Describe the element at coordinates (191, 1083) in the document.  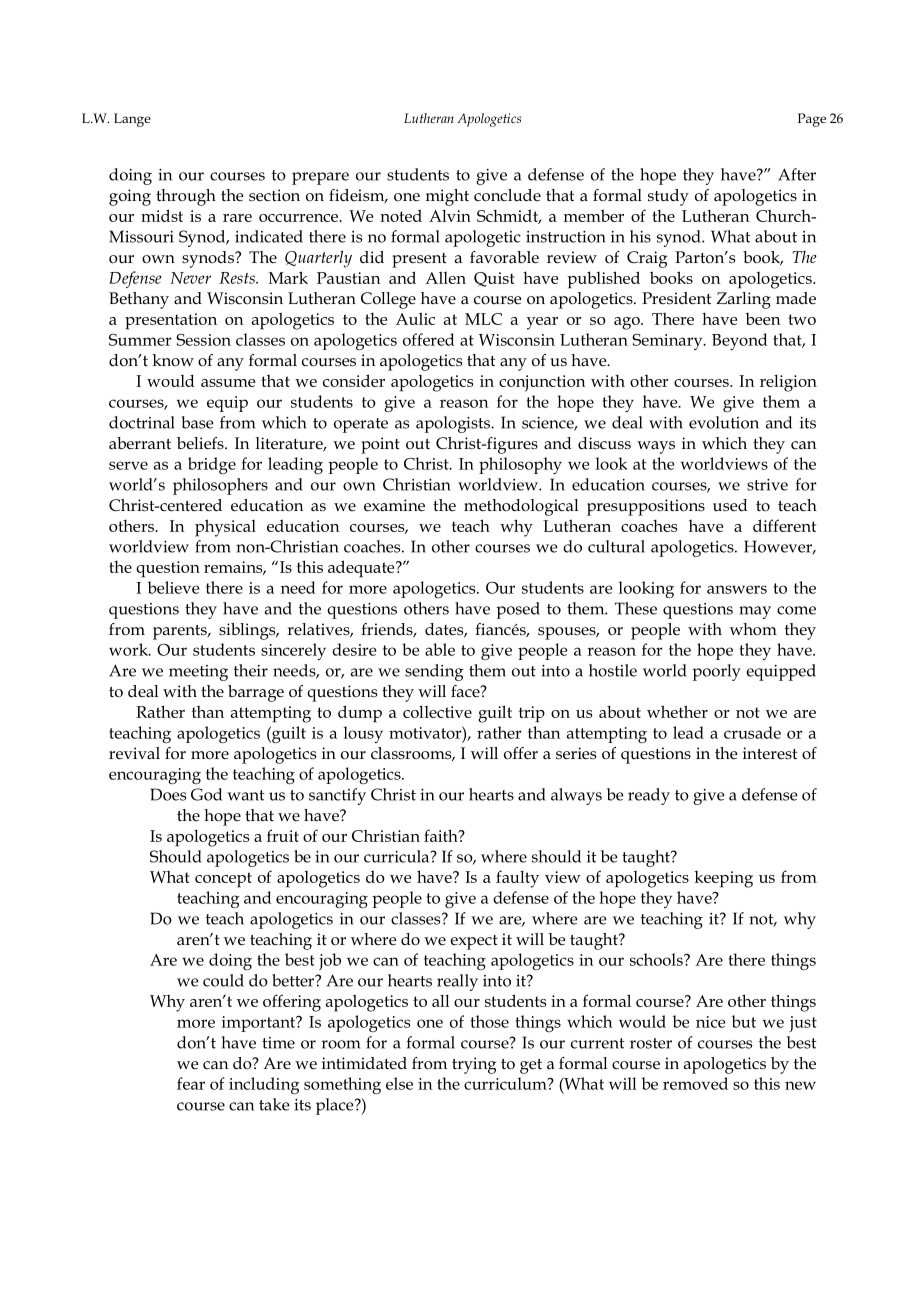
I see `fear` at that location.
